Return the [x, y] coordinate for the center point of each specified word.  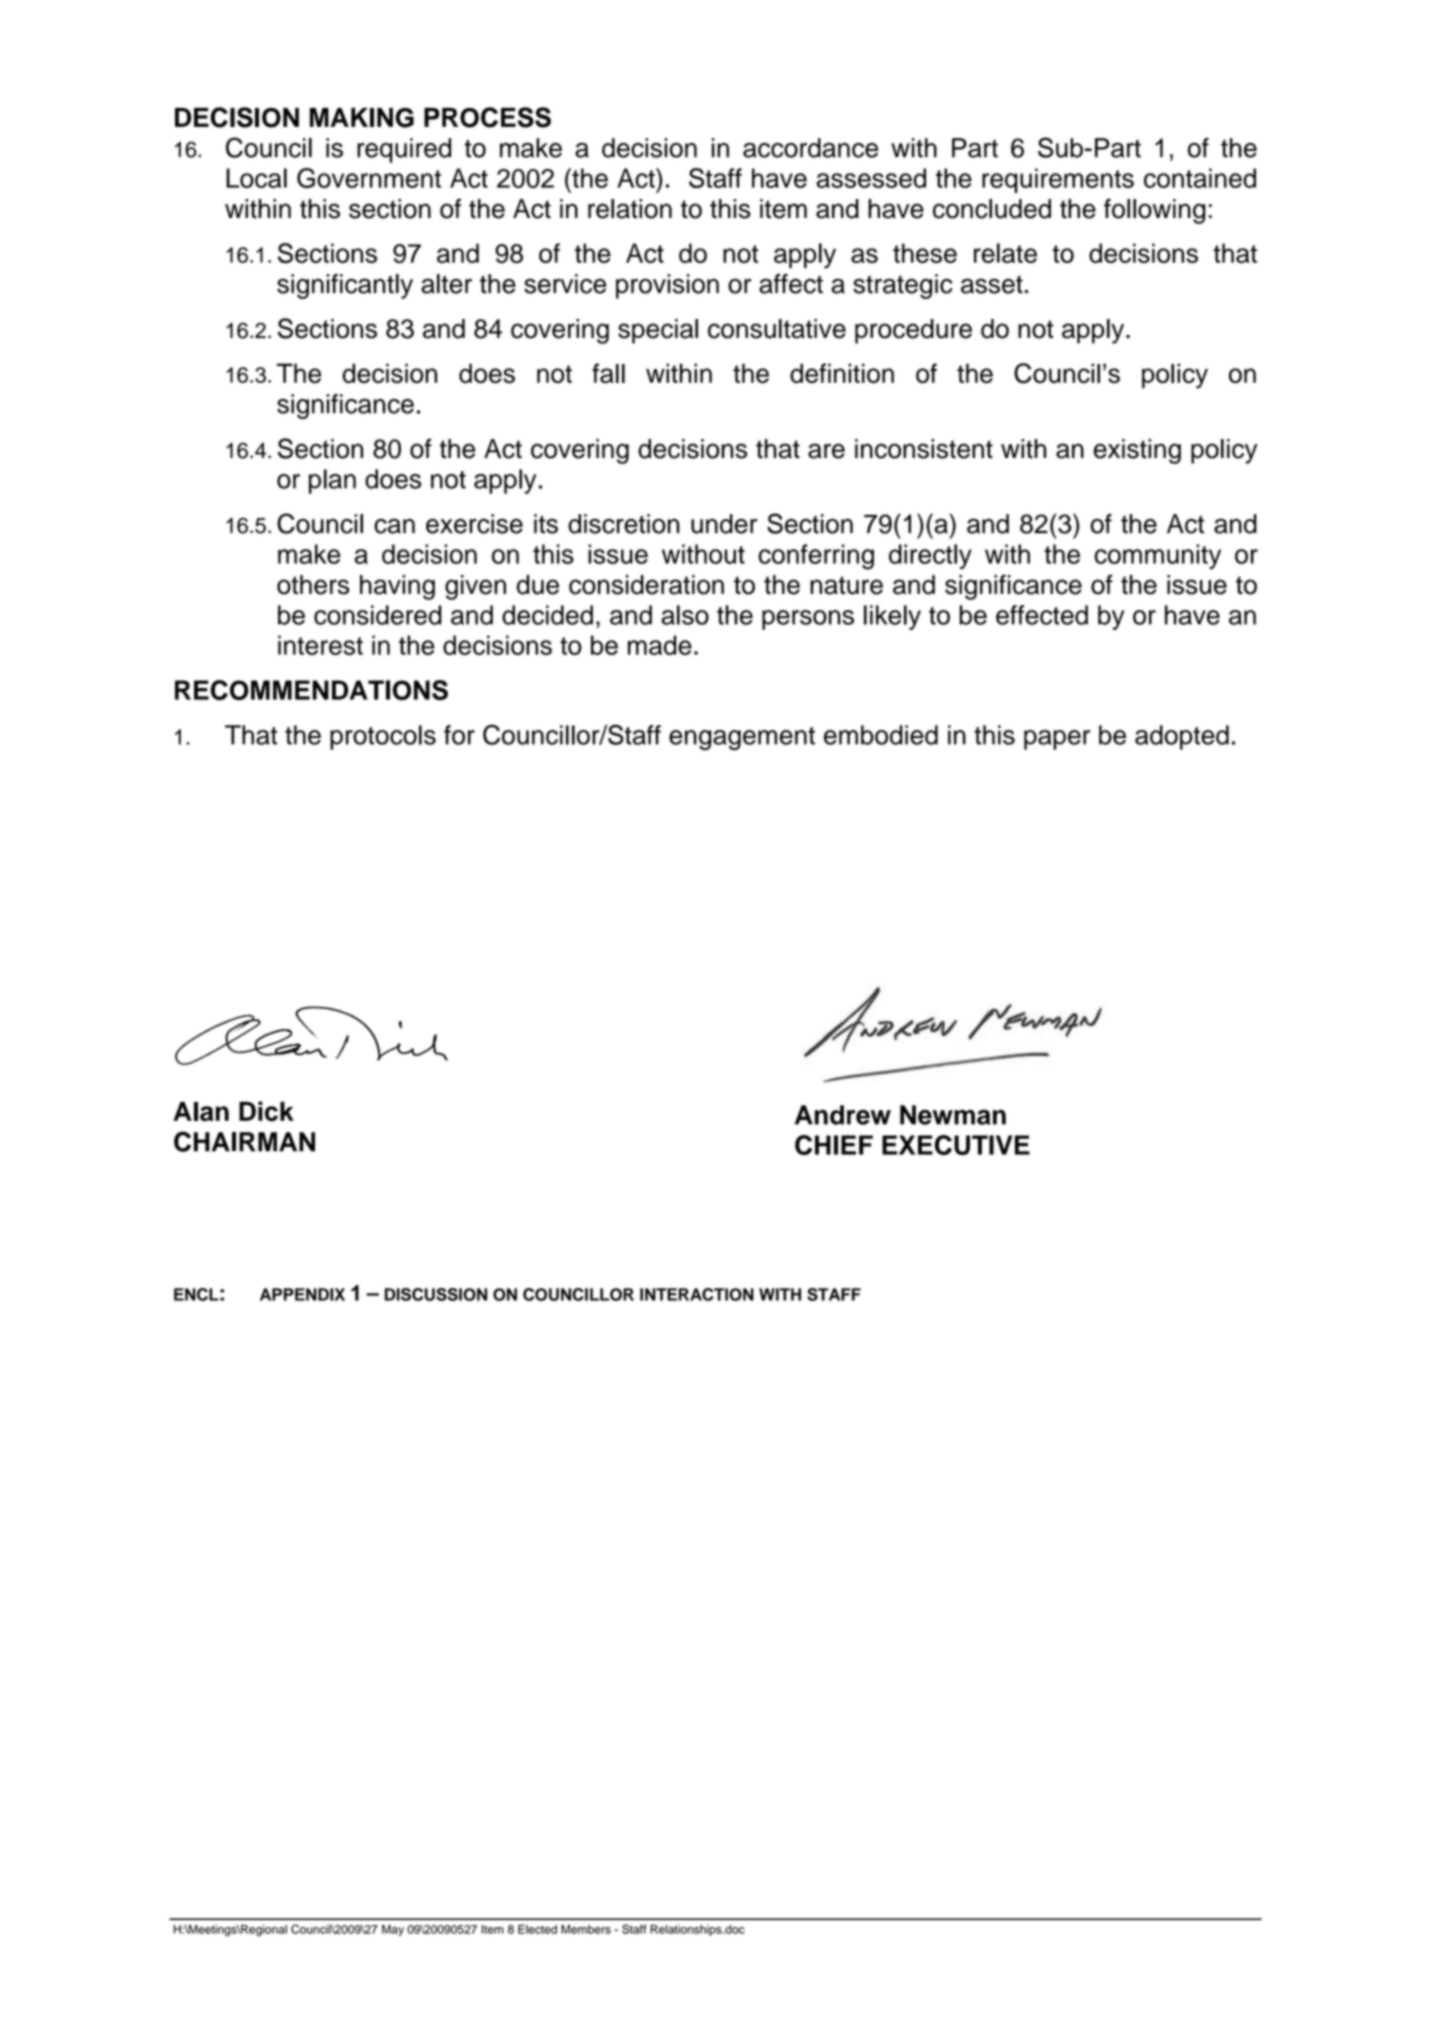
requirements [1058, 180]
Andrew [843, 1115]
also [685, 615]
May [393, 1930]
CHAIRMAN [244, 1141]
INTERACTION [697, 1294]
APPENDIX [302, 1294]
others [313, 585]
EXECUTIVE [956, 1145]
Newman [953, 1115]
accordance [810, 148]
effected [1042, 615]
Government [369, 178]
